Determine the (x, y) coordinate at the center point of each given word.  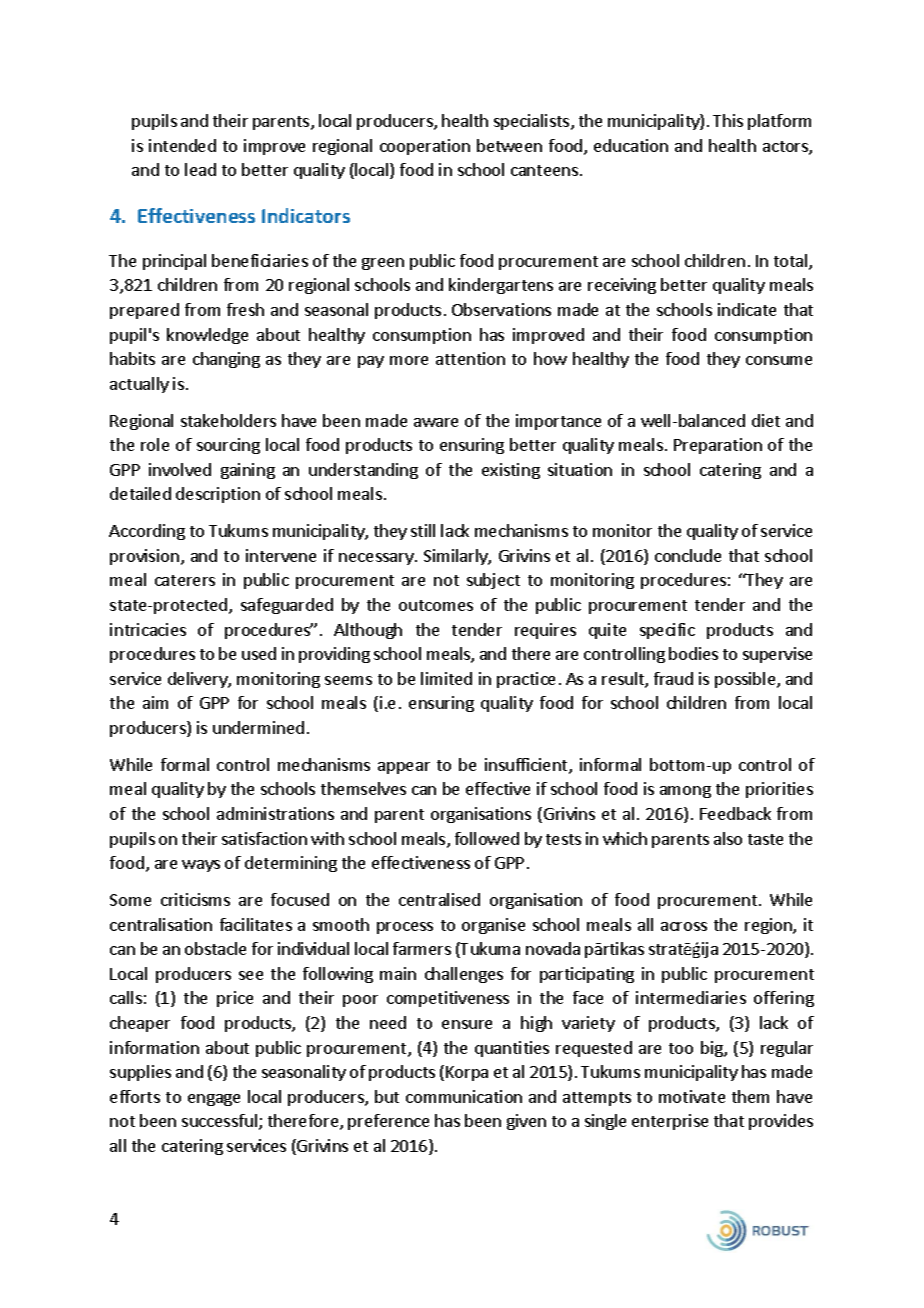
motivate (692, 1096)
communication (464, 1096)
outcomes (436, 605)
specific (667, 631)
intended (182, 145)
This (728, 120)
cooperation (425, 147)
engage (214, 1100)
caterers (185, 580)
